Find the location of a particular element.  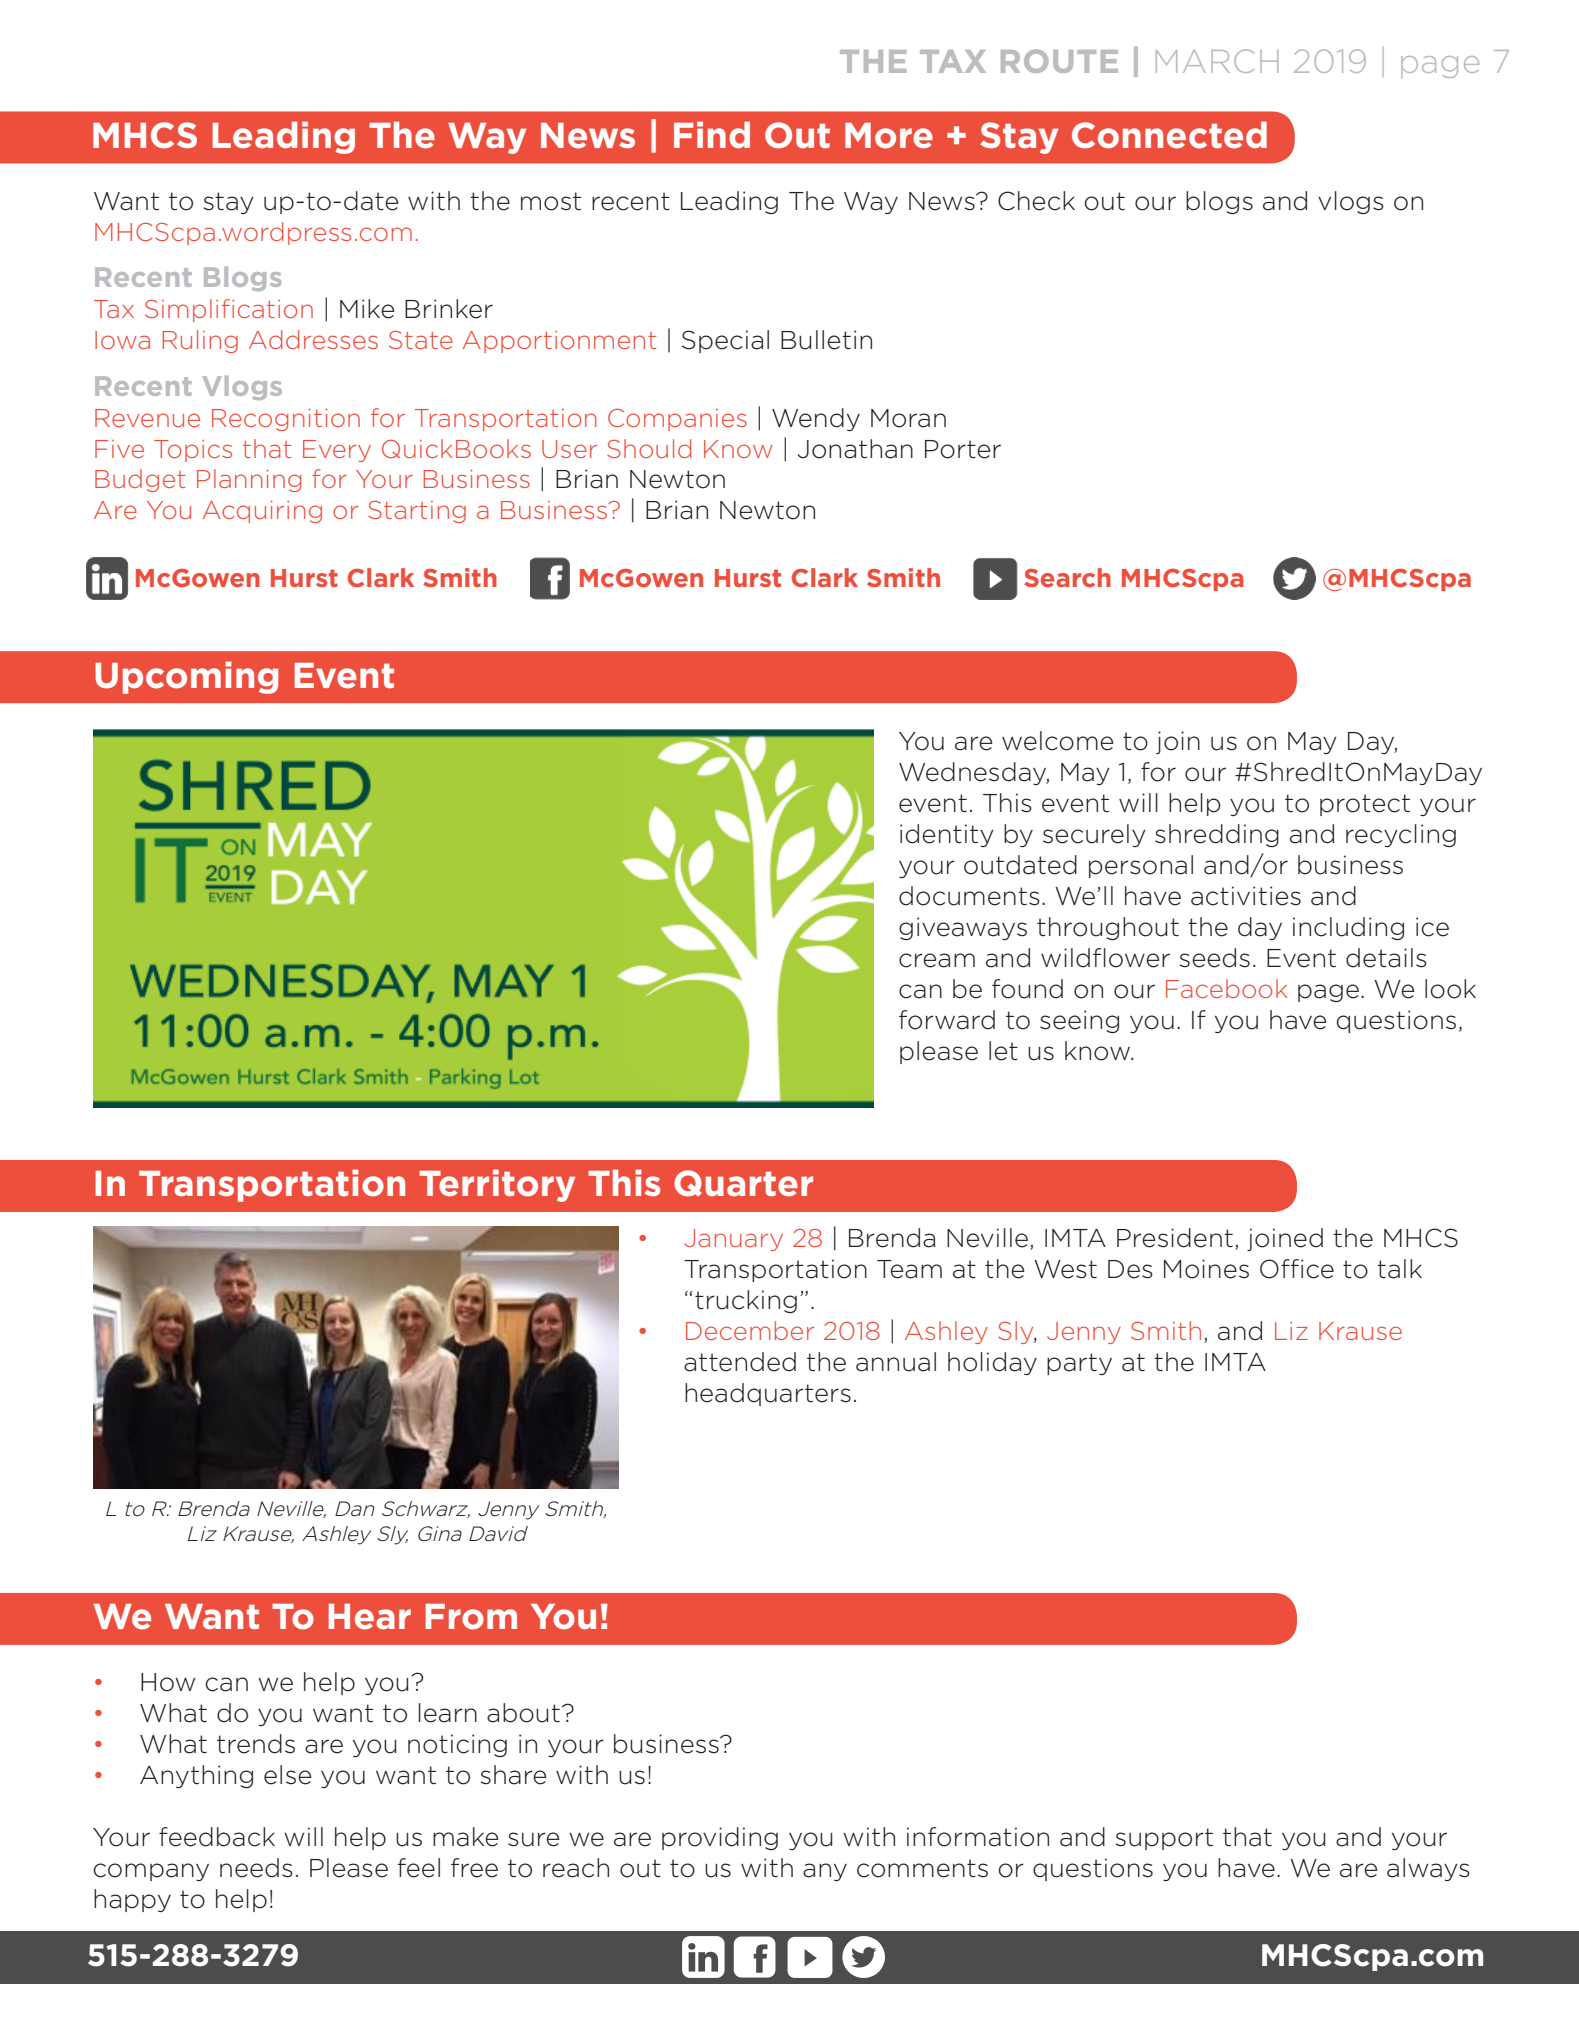

MARCH is located at coordinates (1217, 61).
